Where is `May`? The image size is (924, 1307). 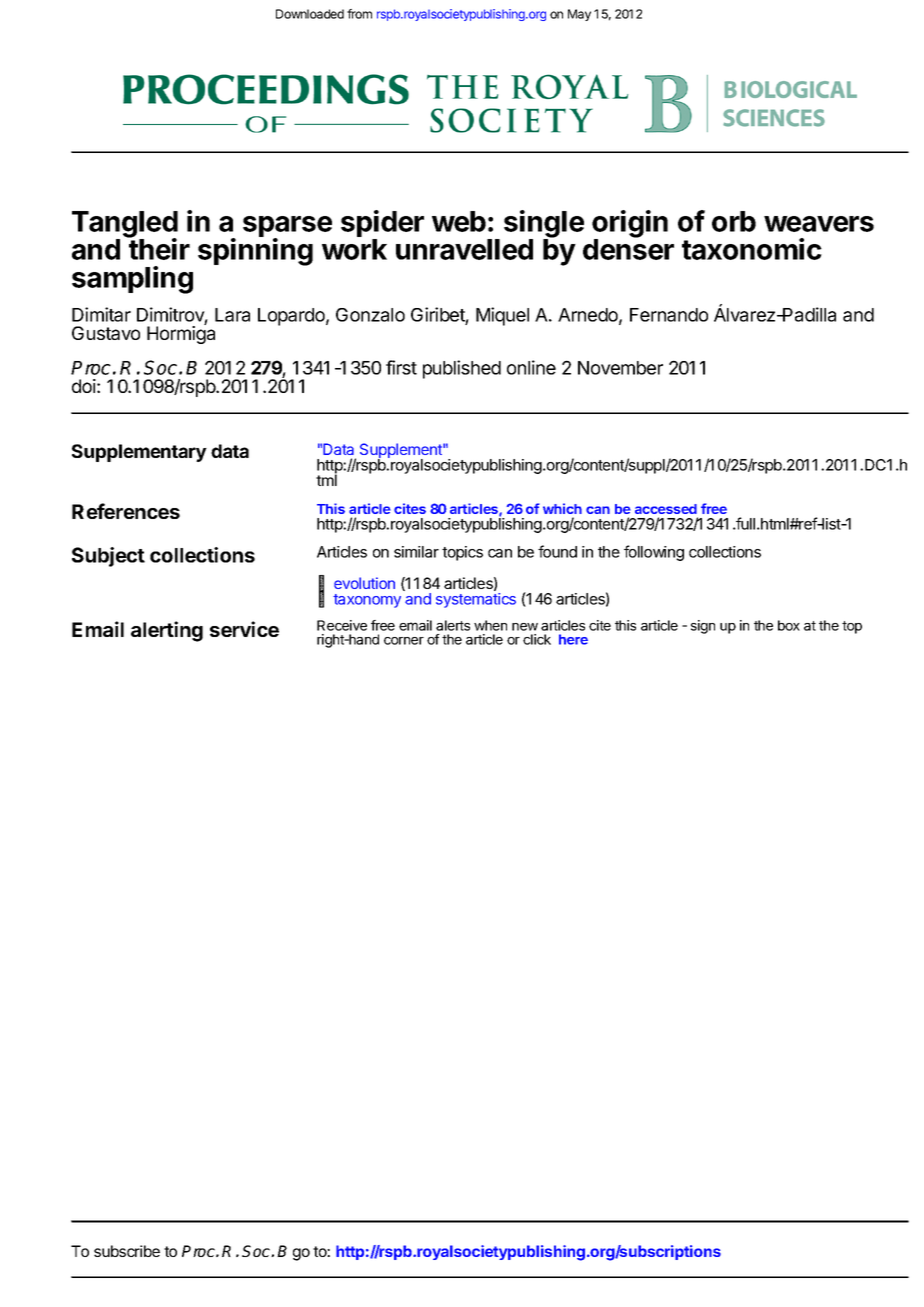
May is located at coordinates (579, 15).
